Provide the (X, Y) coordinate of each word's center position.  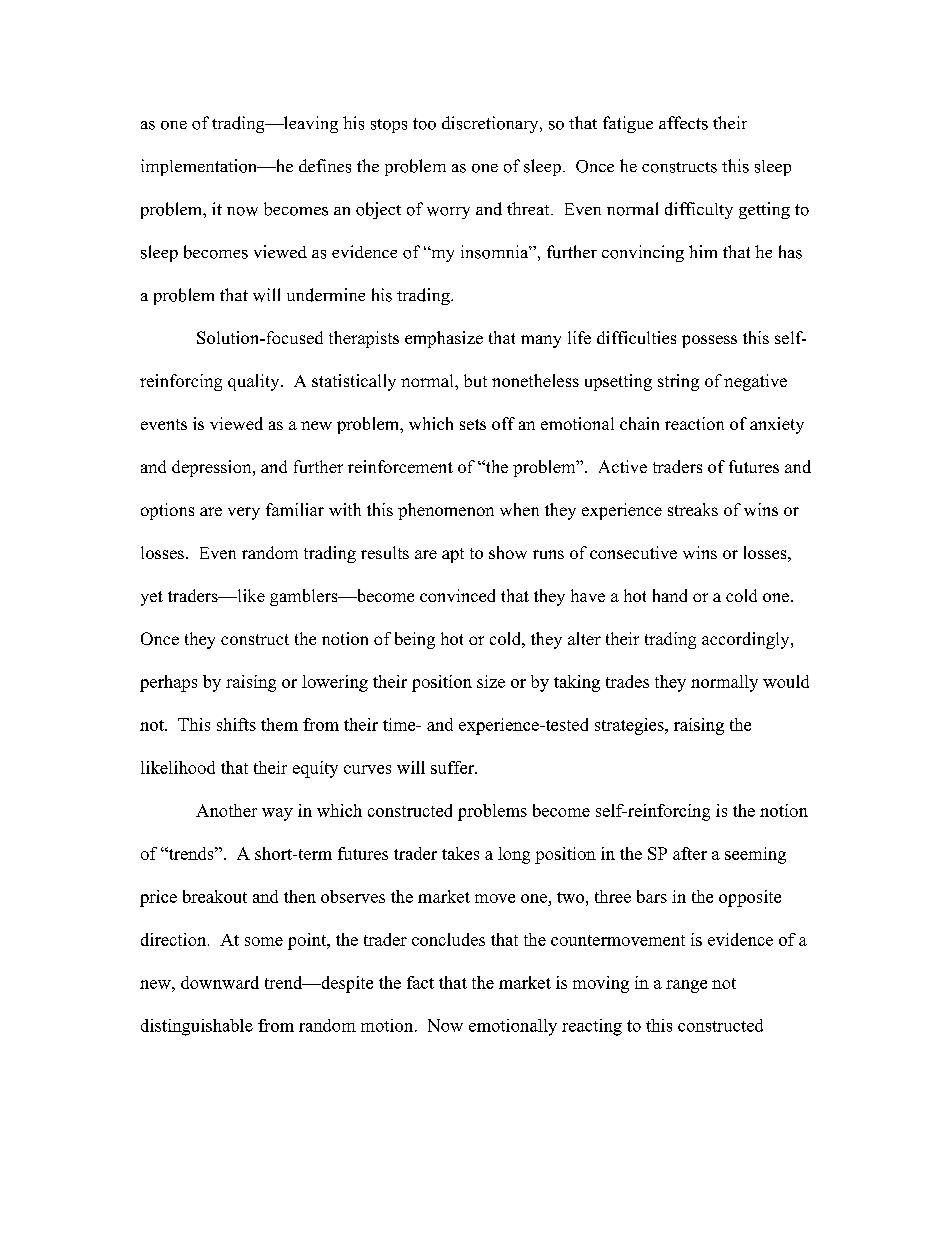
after (690, 853)
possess (709, 341)
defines (325, 166)
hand (670, 595)
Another (226, 810)
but (475, 380)
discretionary (491, 124)
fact (420, 982)
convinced (457, 595)
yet (152, 598)
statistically (354, 382)
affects (683, 123)
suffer (453, 767)
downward (220, 982)
